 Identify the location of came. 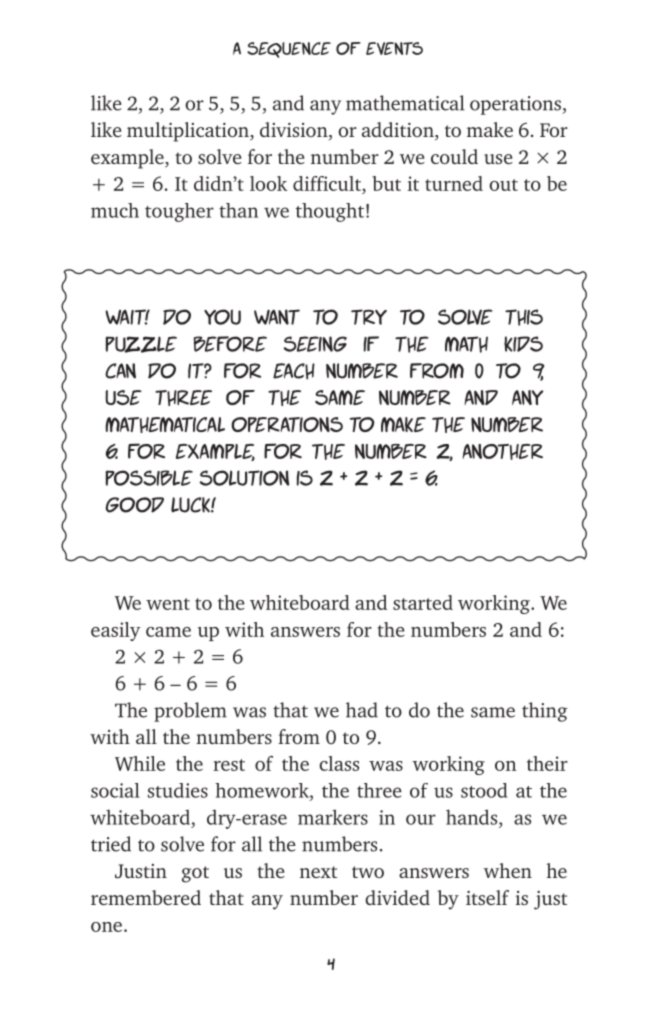
(168, 632).
